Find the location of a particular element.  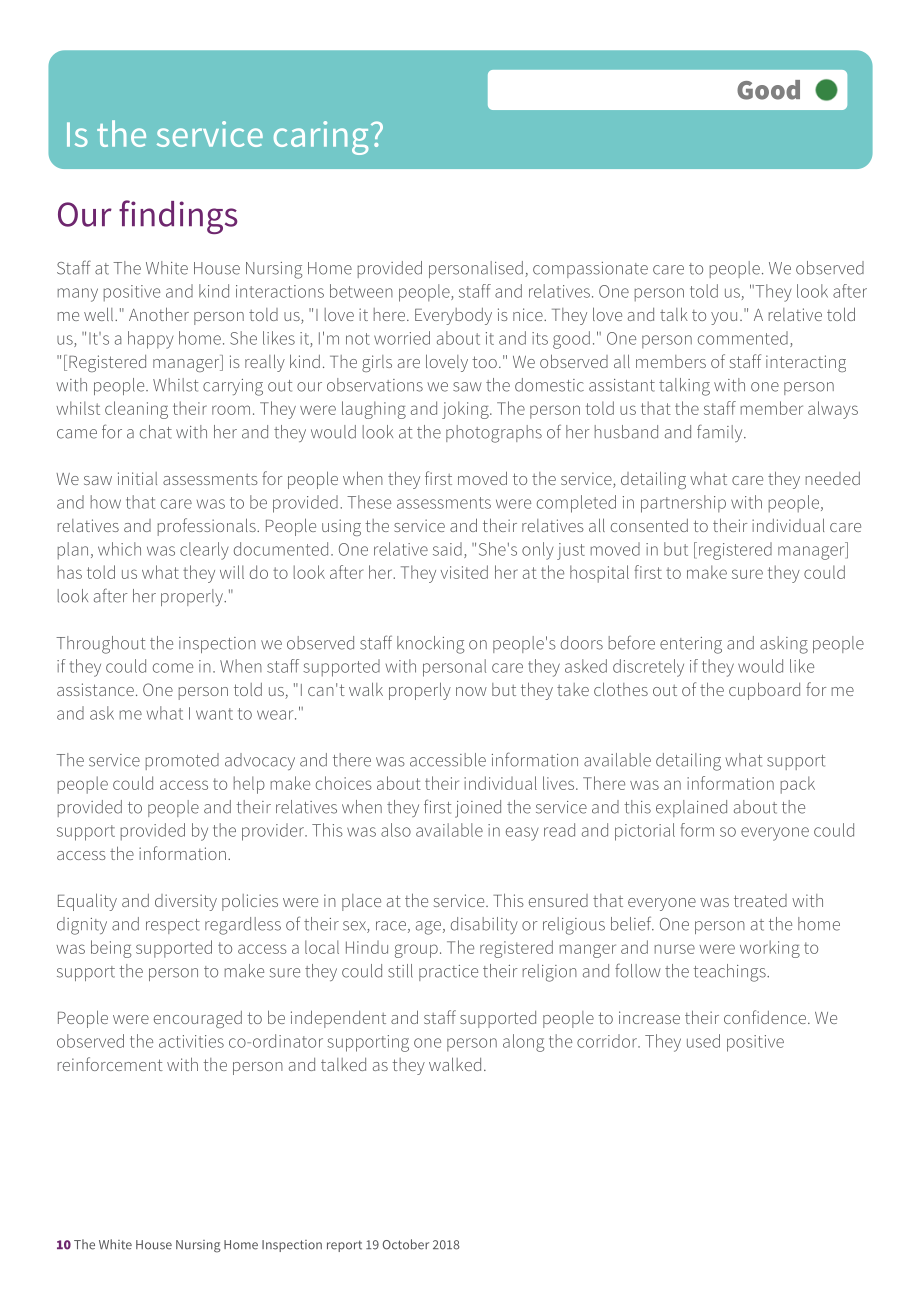

chat is located at coordinates (156, 432).
